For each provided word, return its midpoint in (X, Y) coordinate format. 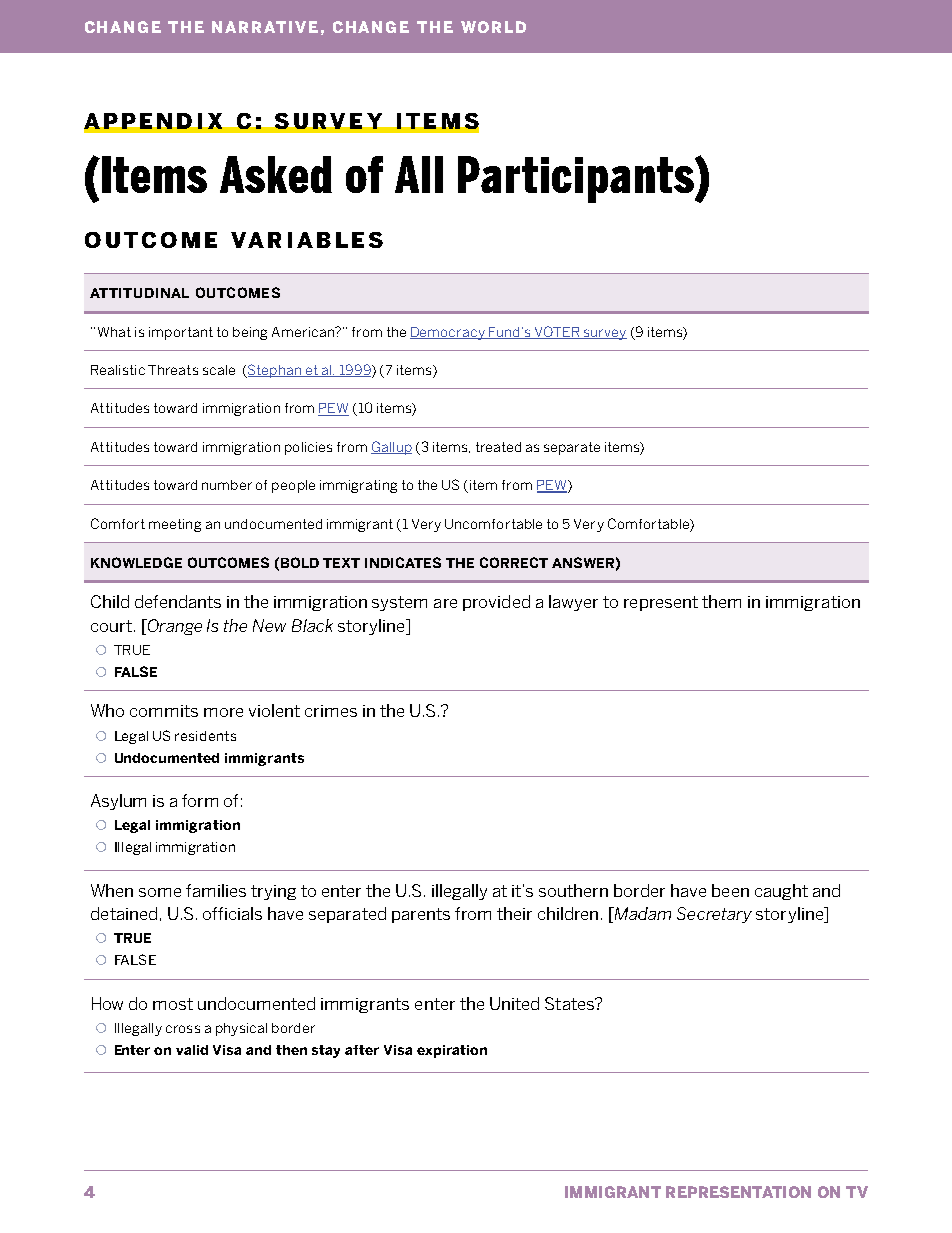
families (216, 890)
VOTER (557, 332)
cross (183, 1029)
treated (498, 447)
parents (421, 915)
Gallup (391, 448)
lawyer (573, 603)
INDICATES (403, 562)
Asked (276, 174)
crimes (331, 711)
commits (164, 711)
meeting (175, 525)
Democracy (448, 333)
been (730, 890)
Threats (173, 370)
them (721, 601)
